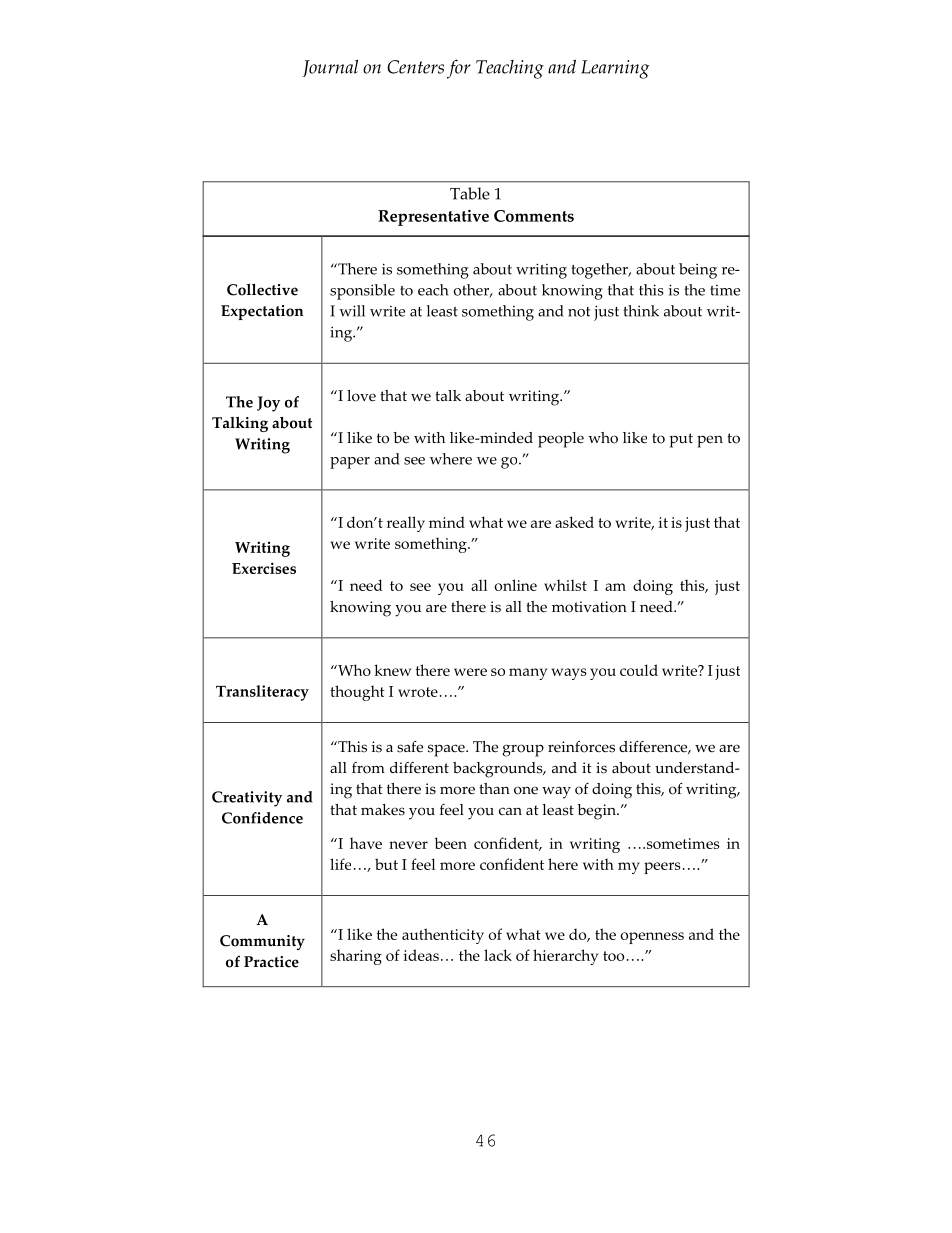 The image size is (952, 1233). What do you see at coordinates (443, 936) in the screenshot?
I see `authenticity` at bounding box center [443, 936].
